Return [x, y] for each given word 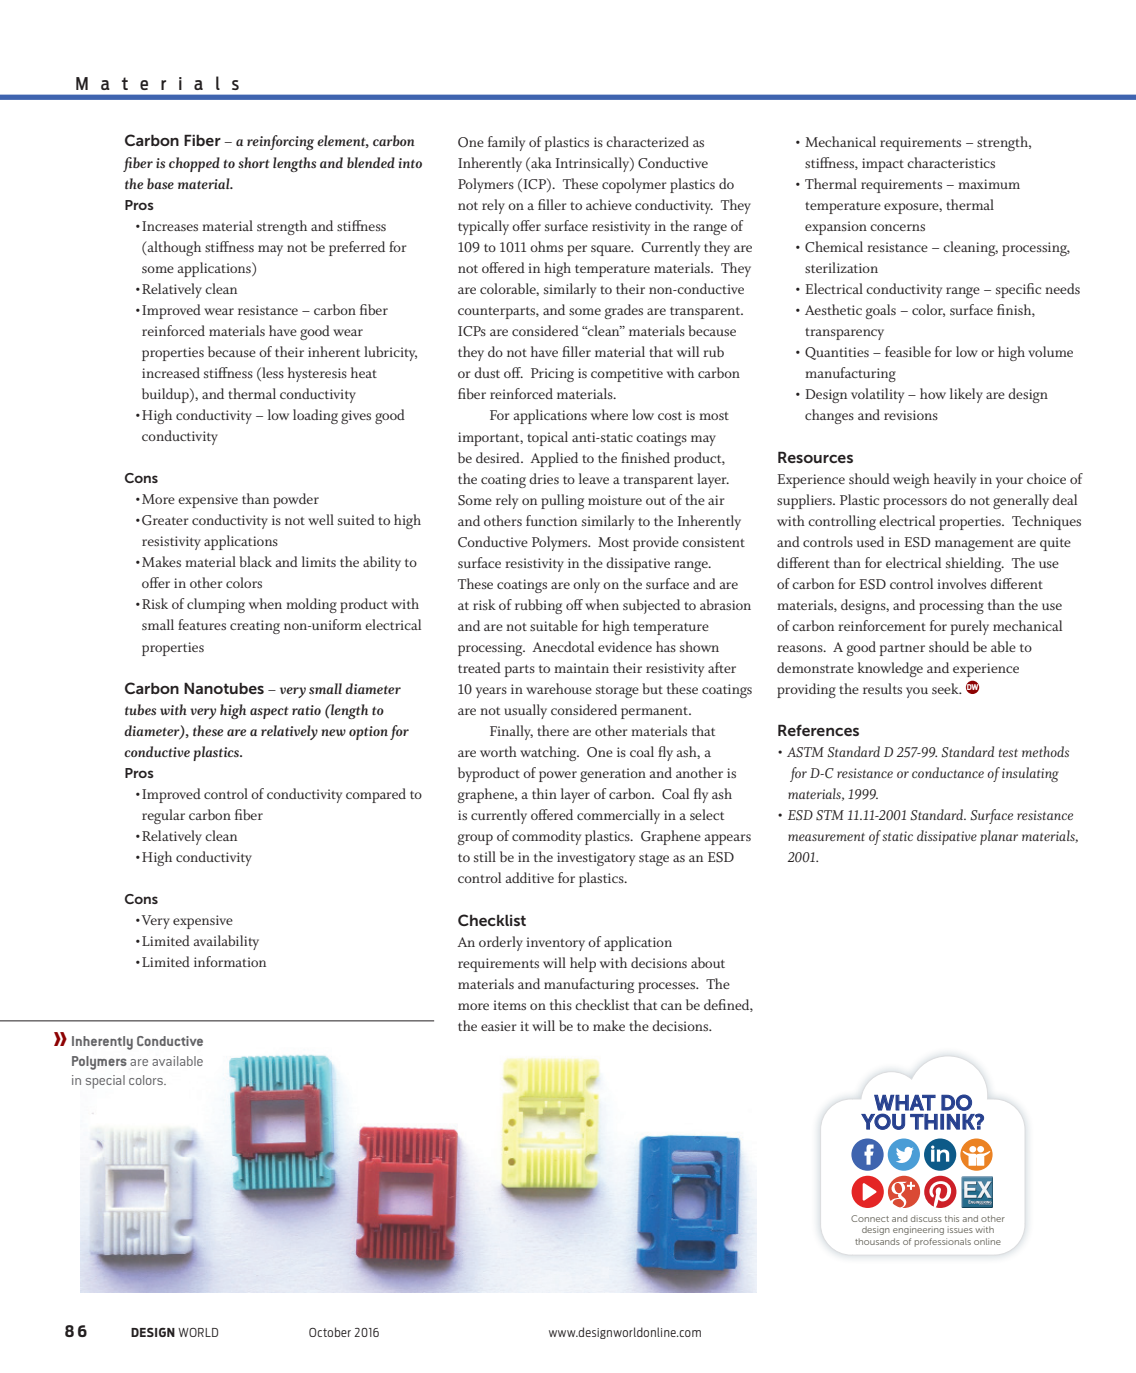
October [330, 1332]
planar [999, 837]
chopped [194, 164]
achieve [609, 204]
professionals [942, 1242]
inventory [555, 944]
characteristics [951, 162]
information [230, 961]
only [586, 585]
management [974, 545]
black [255, 561]
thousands [877, 1241]
